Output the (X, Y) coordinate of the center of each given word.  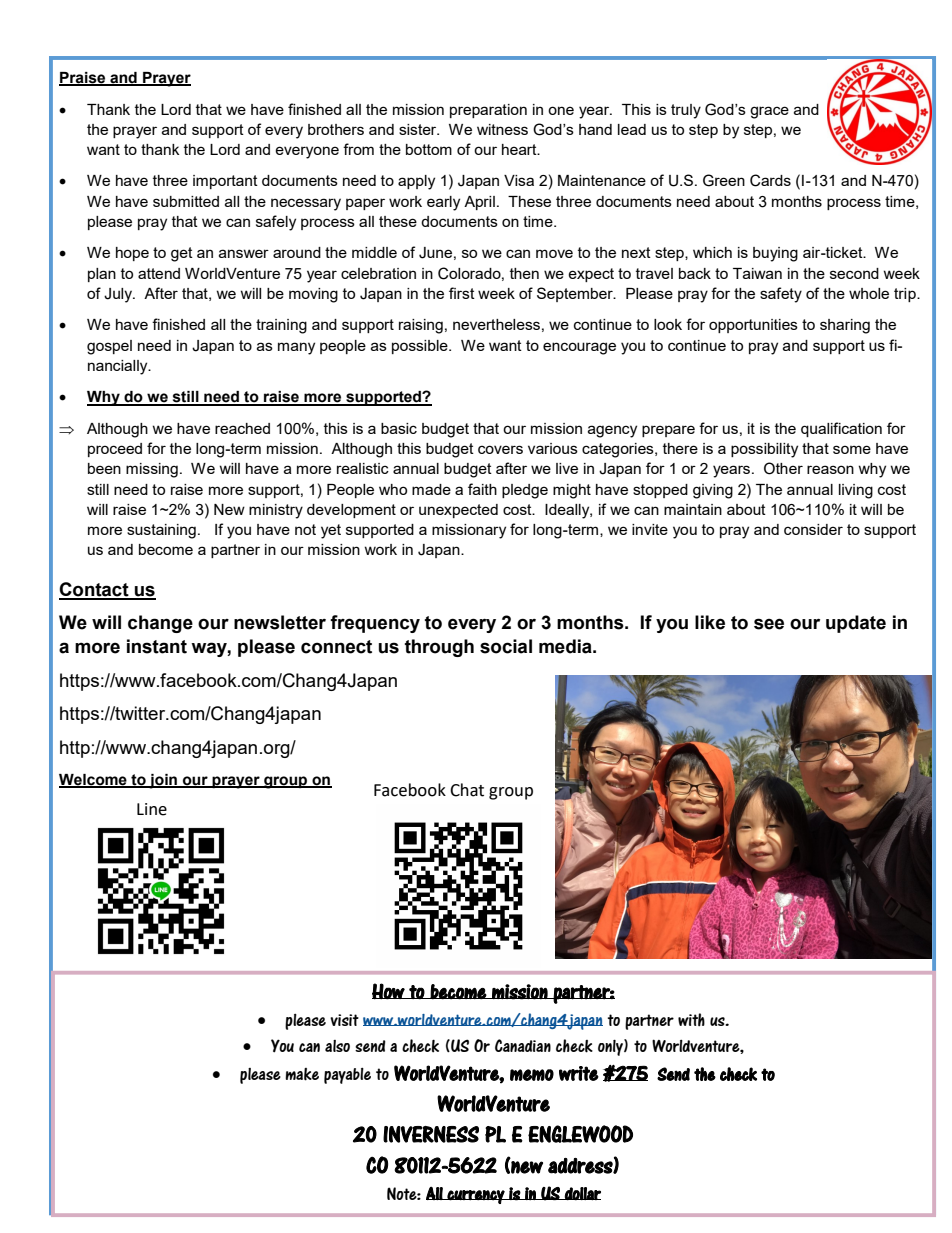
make (302, 1074)
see (769, 624)
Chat (467, 790)
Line (152, 809)
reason (830, 469)
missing (152, 470)
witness (502, 129)
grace (769, 112)
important (225, 182)
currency (476, 1197)
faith (482, 489)
